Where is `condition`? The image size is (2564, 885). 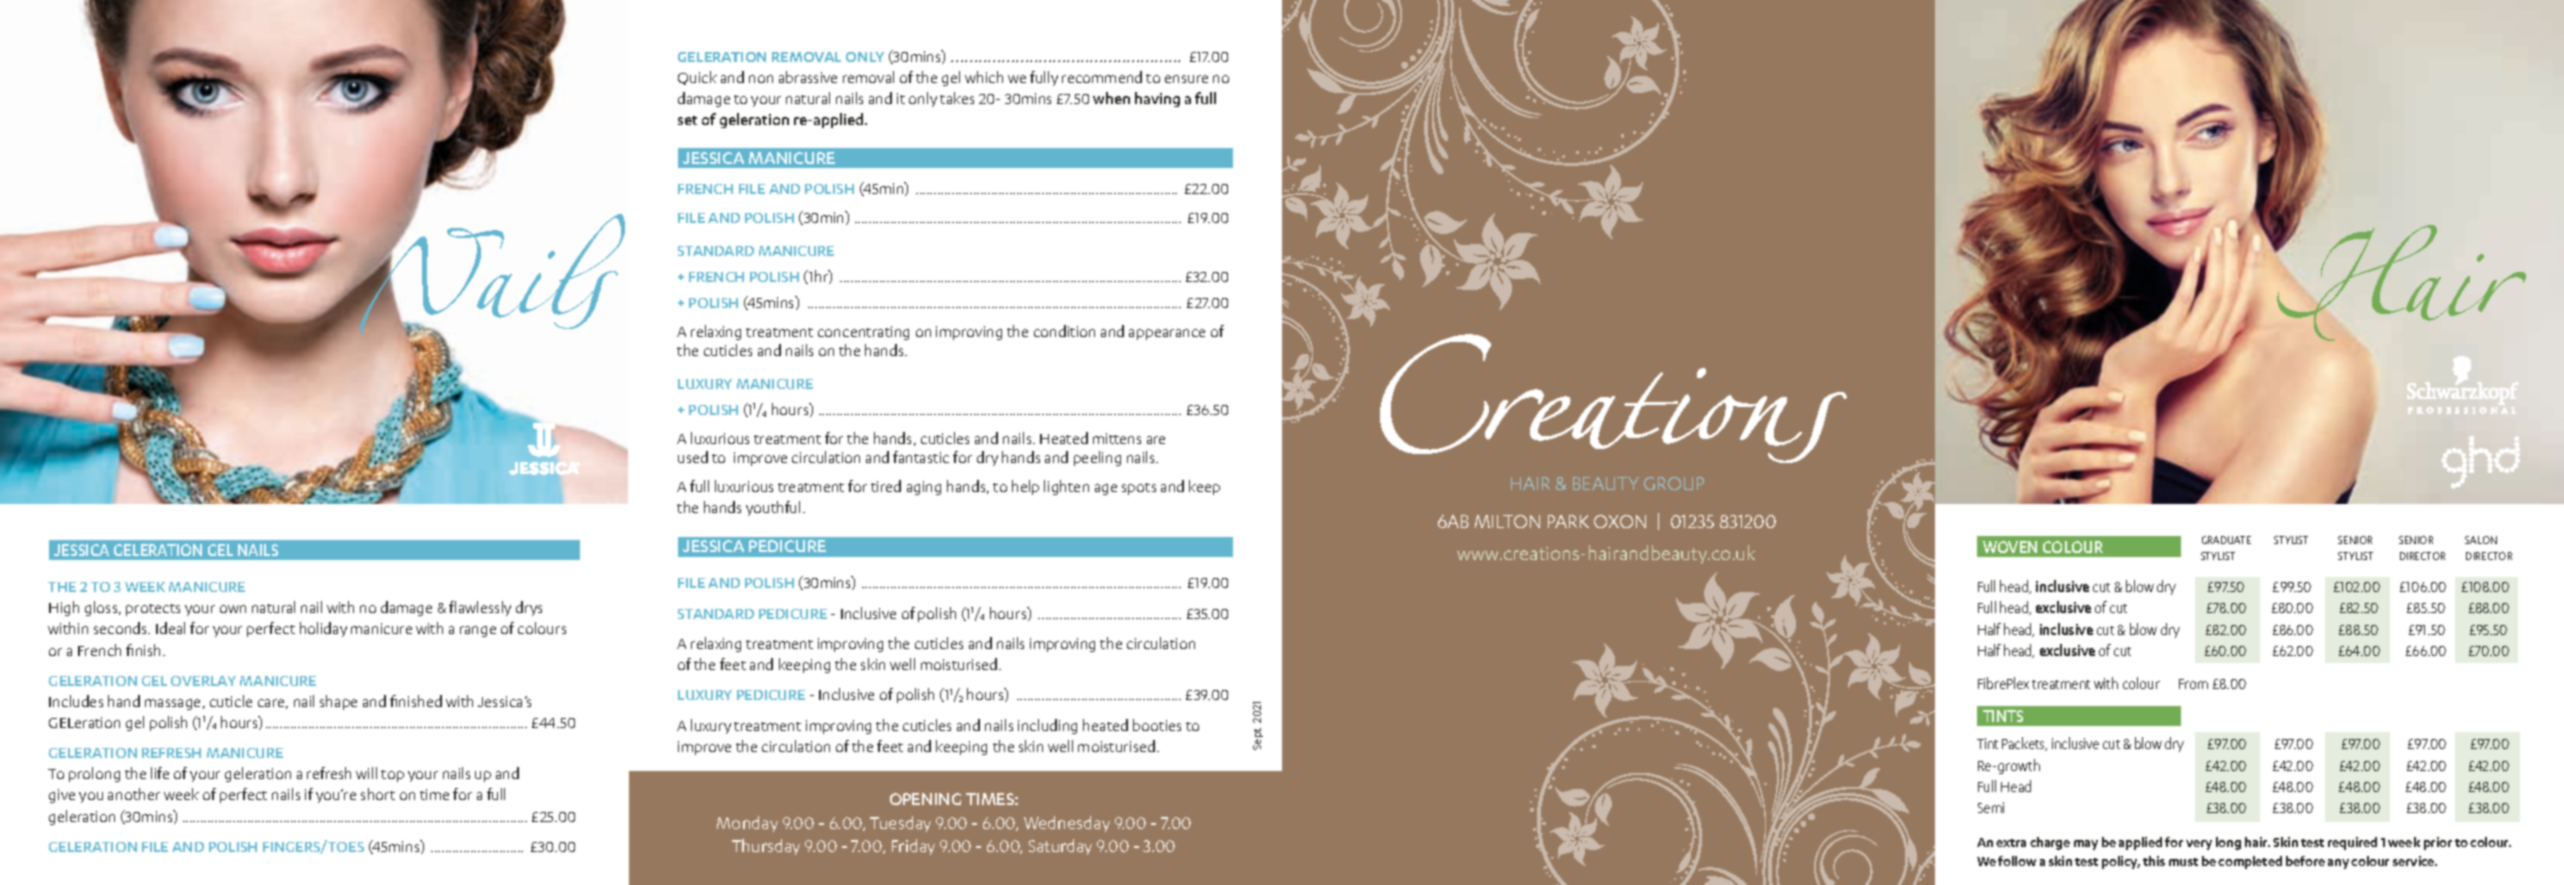 condition is located at coordinates (1064, 331).
